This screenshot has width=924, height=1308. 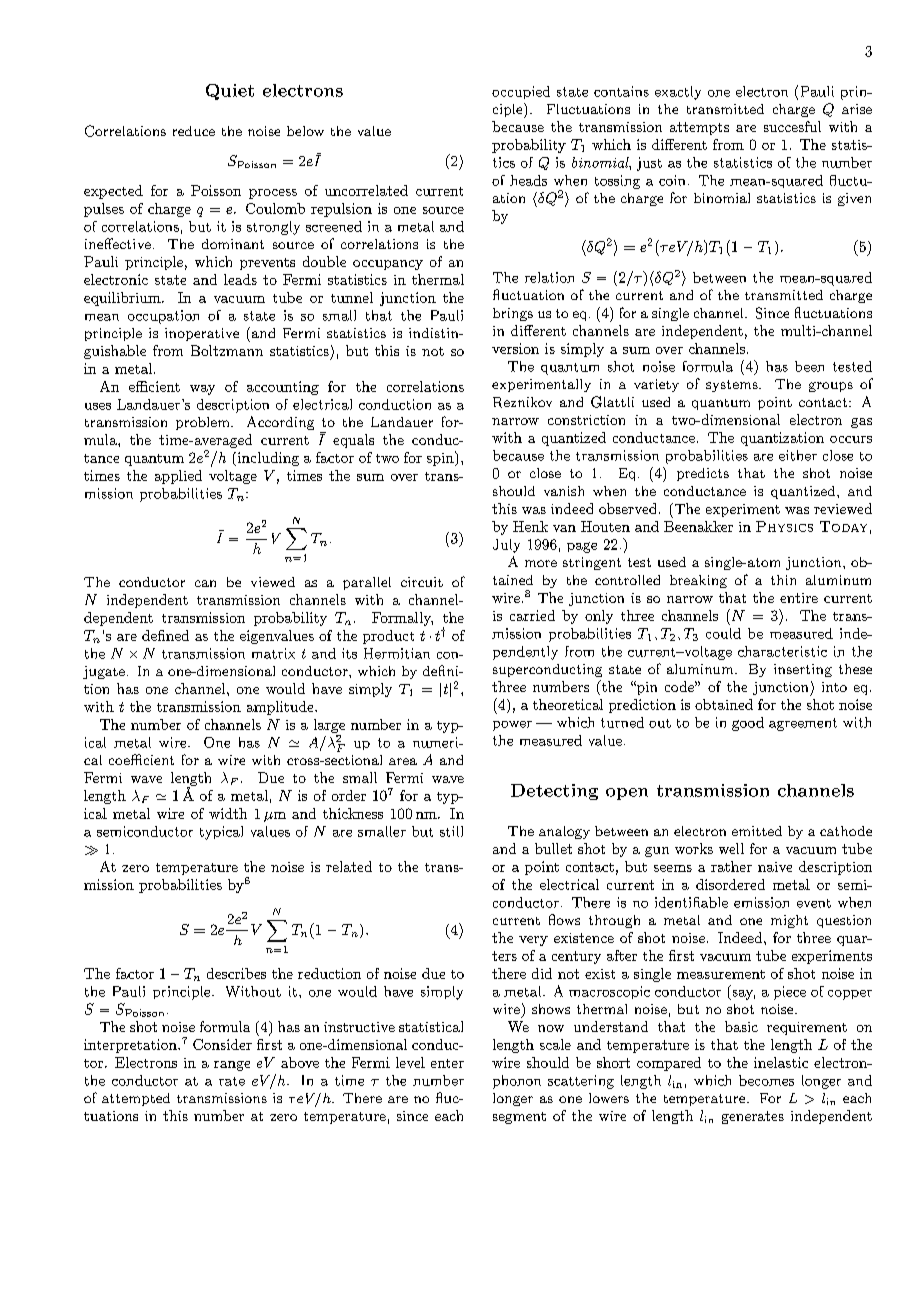 I want to click on emitted, so click(x=757, y=831).
